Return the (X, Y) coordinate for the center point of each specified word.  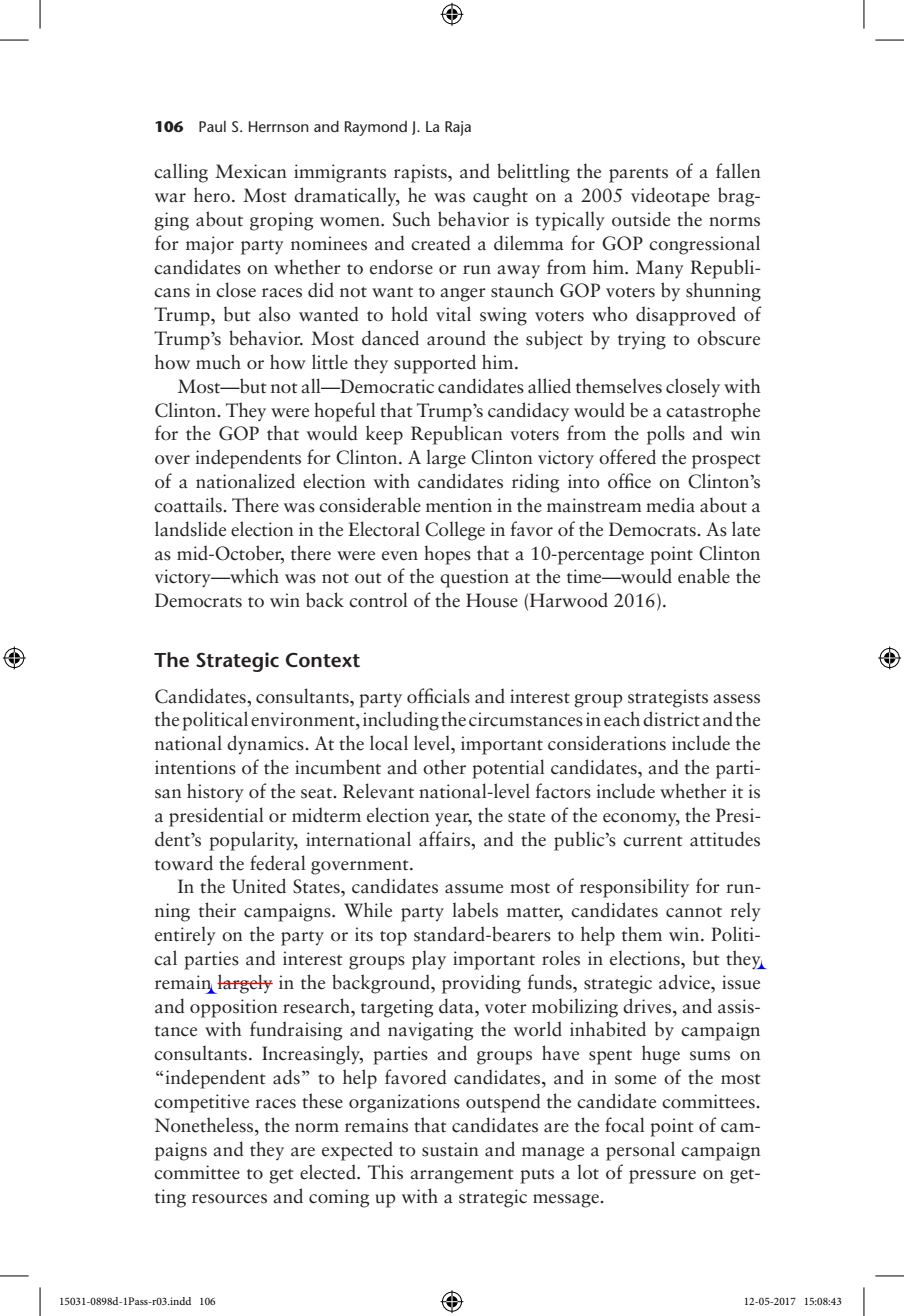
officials (438, 696)
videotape (670, 197)
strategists (668, 698)
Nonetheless (205, 1125)
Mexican (251, 171)
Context (323, 660)
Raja (458, 128)
